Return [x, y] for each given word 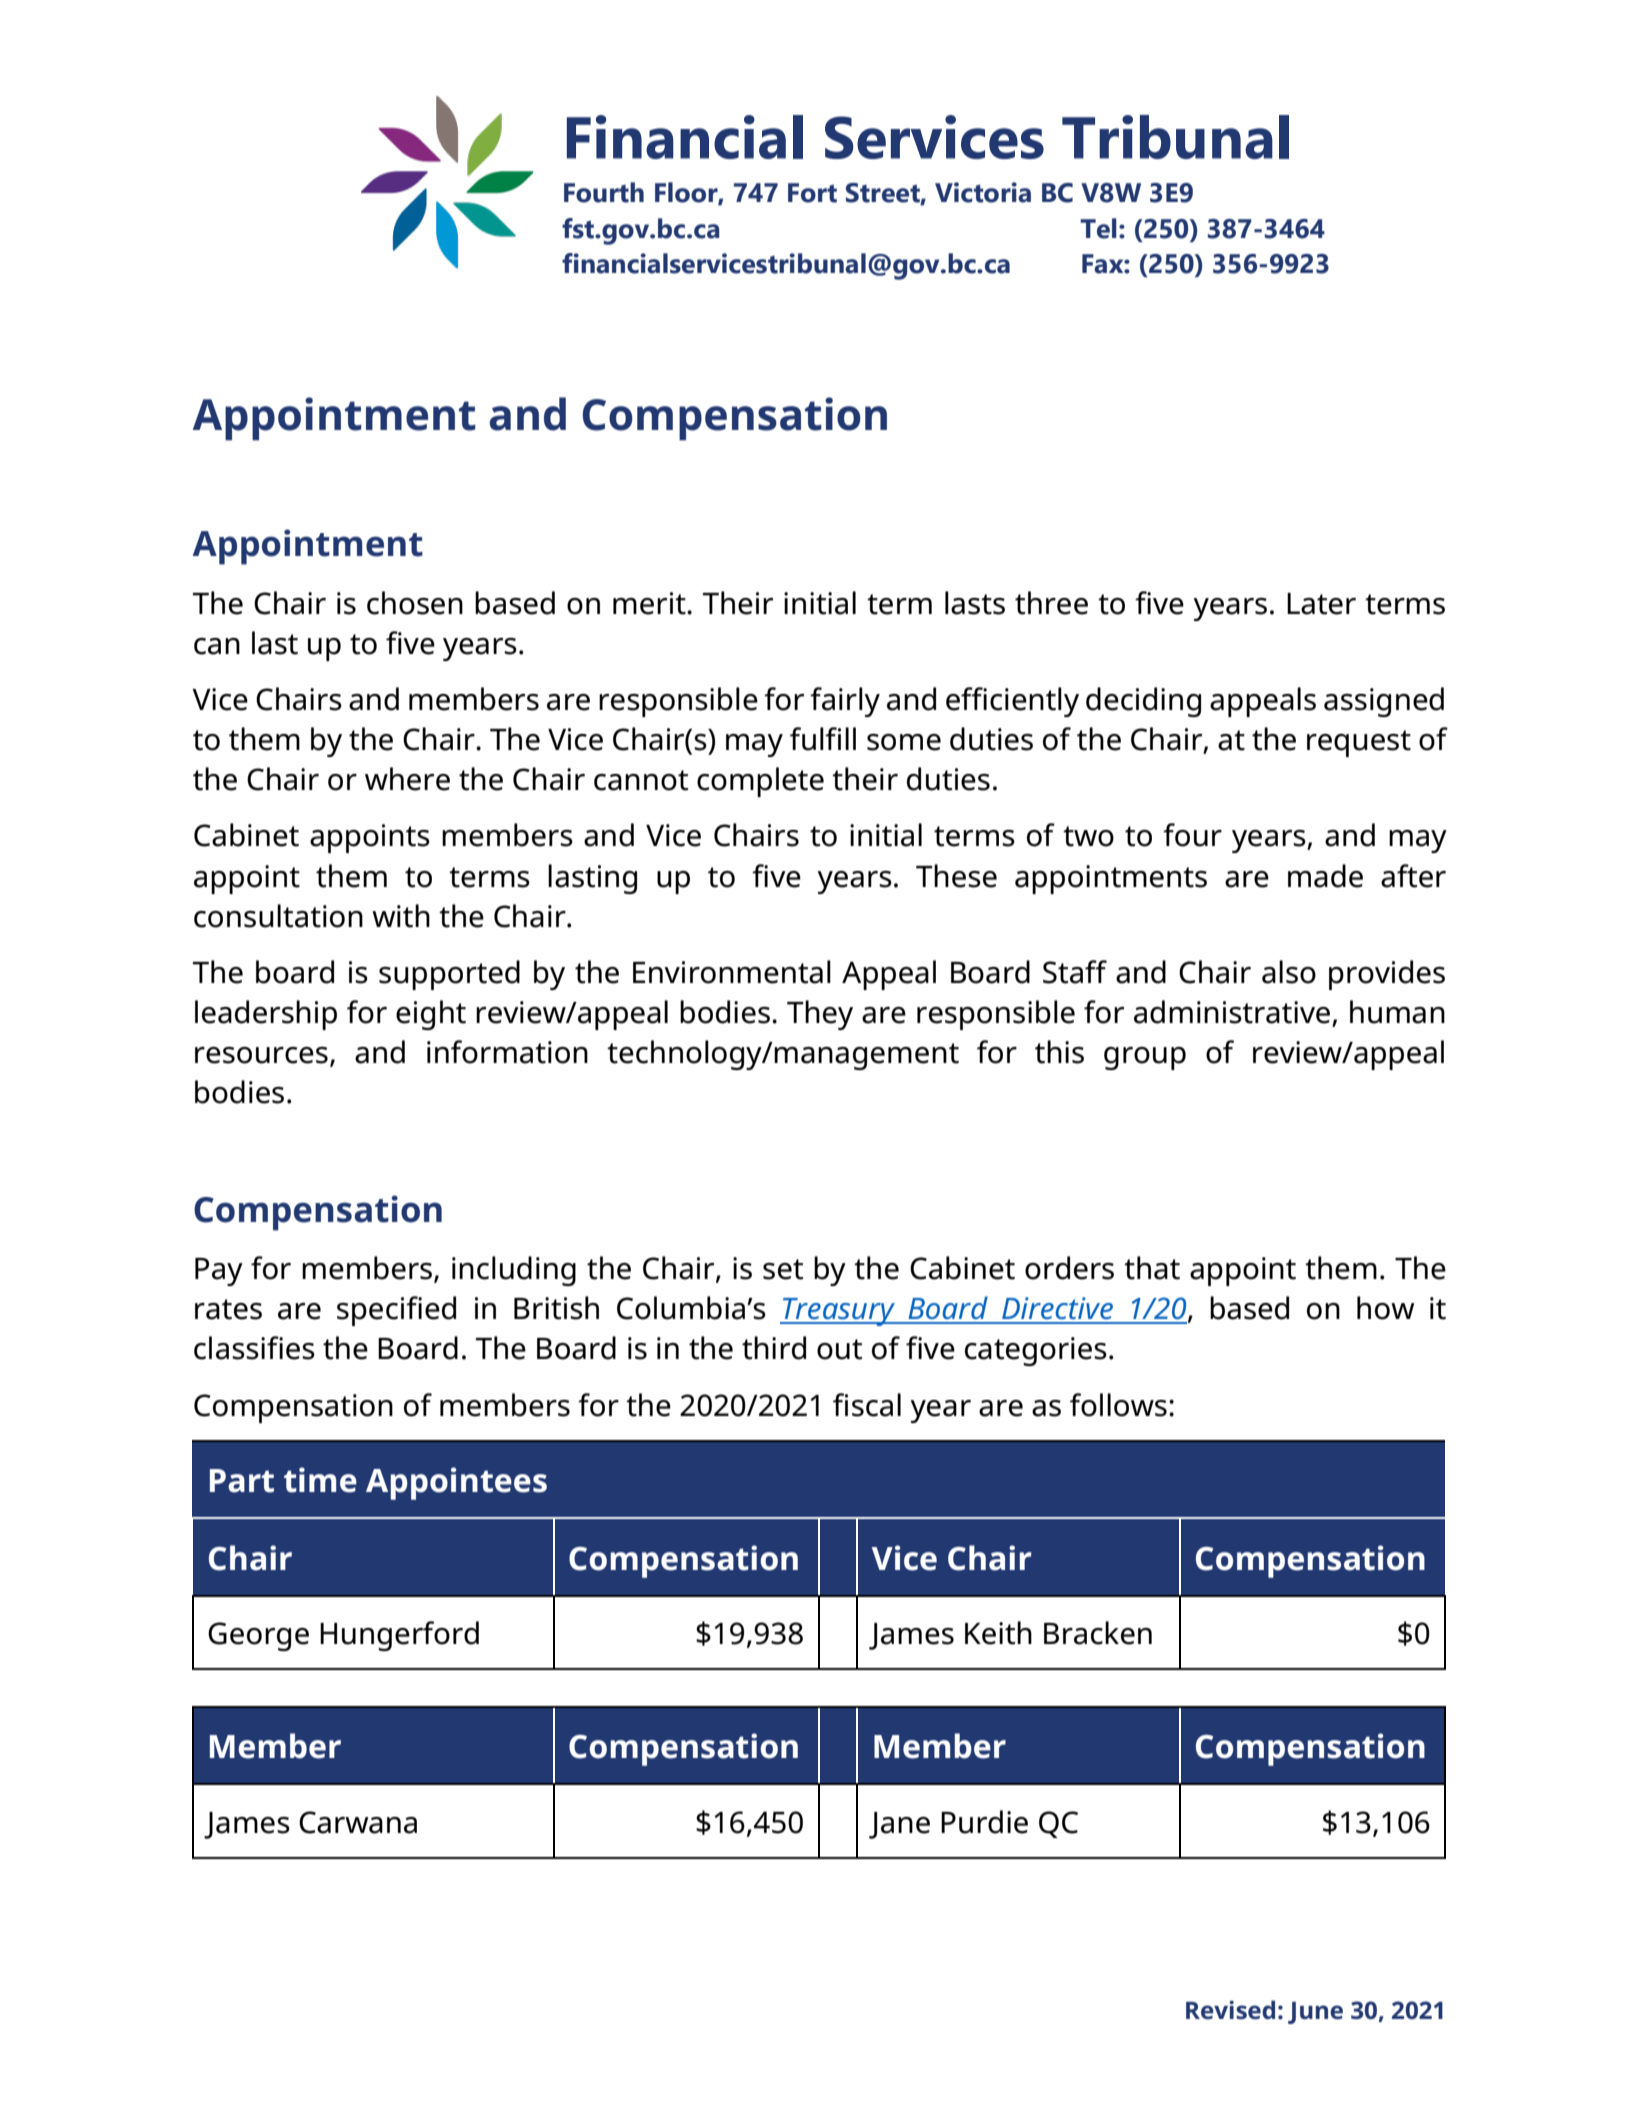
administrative [1233, 1013]
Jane [899, 1825]
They [820, 1015]
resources [261, 1055]
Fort [812, 193]
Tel [1098, 228]
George [258, 1636]
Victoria [983, 192]
